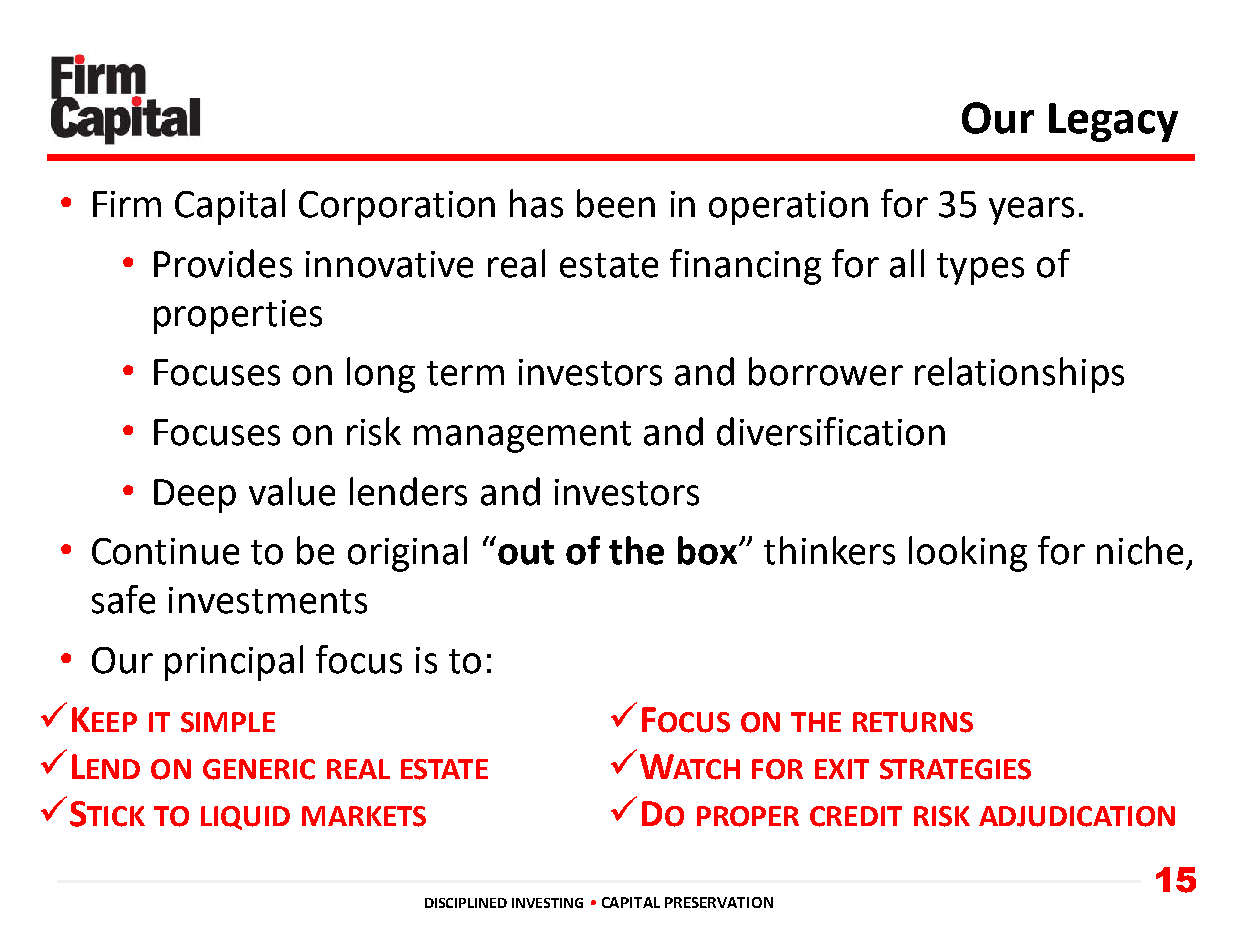 The width and height of the screenshot is (1233, 952). Describe the element at coordinates (1113, 122) in the screenshot. I see `Legacy` at that location.
